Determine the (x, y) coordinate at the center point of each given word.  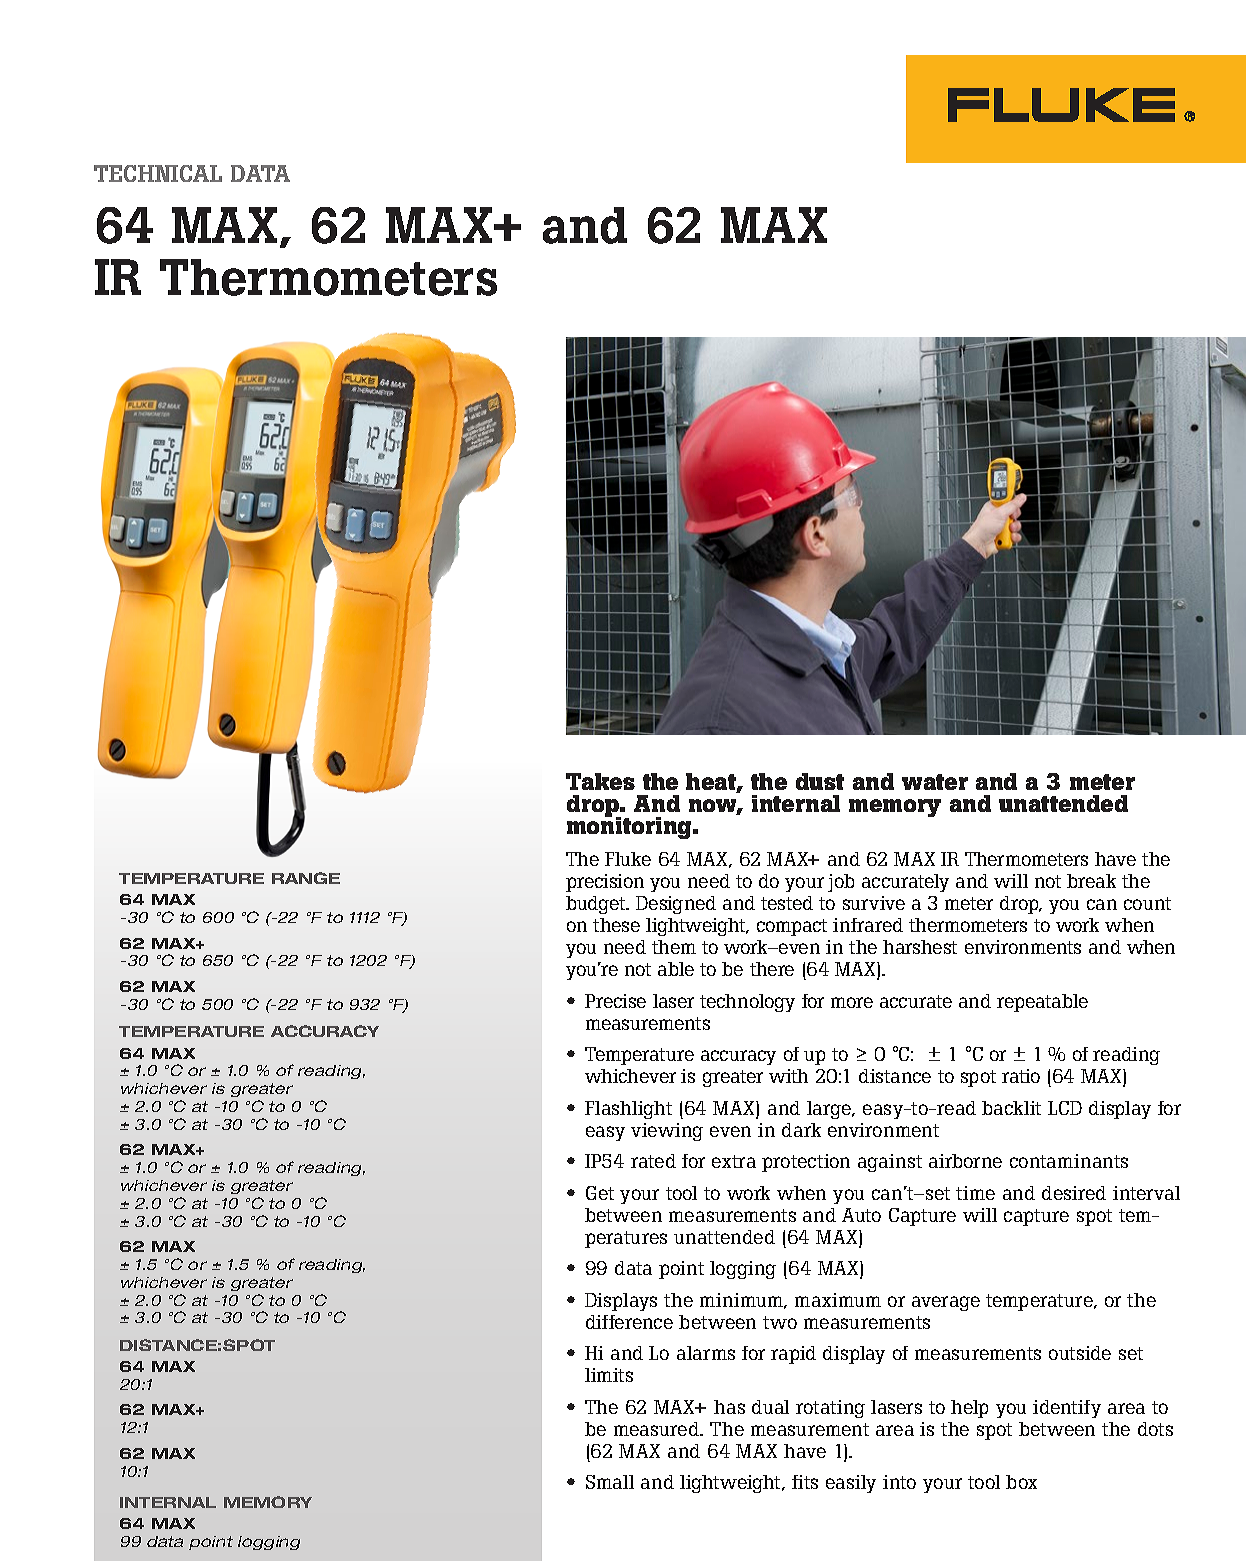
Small (610, 1482)
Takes (600, 781)
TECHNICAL (158, 173)
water (935, 782)
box (1021, 1482)
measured (658, 1429)
